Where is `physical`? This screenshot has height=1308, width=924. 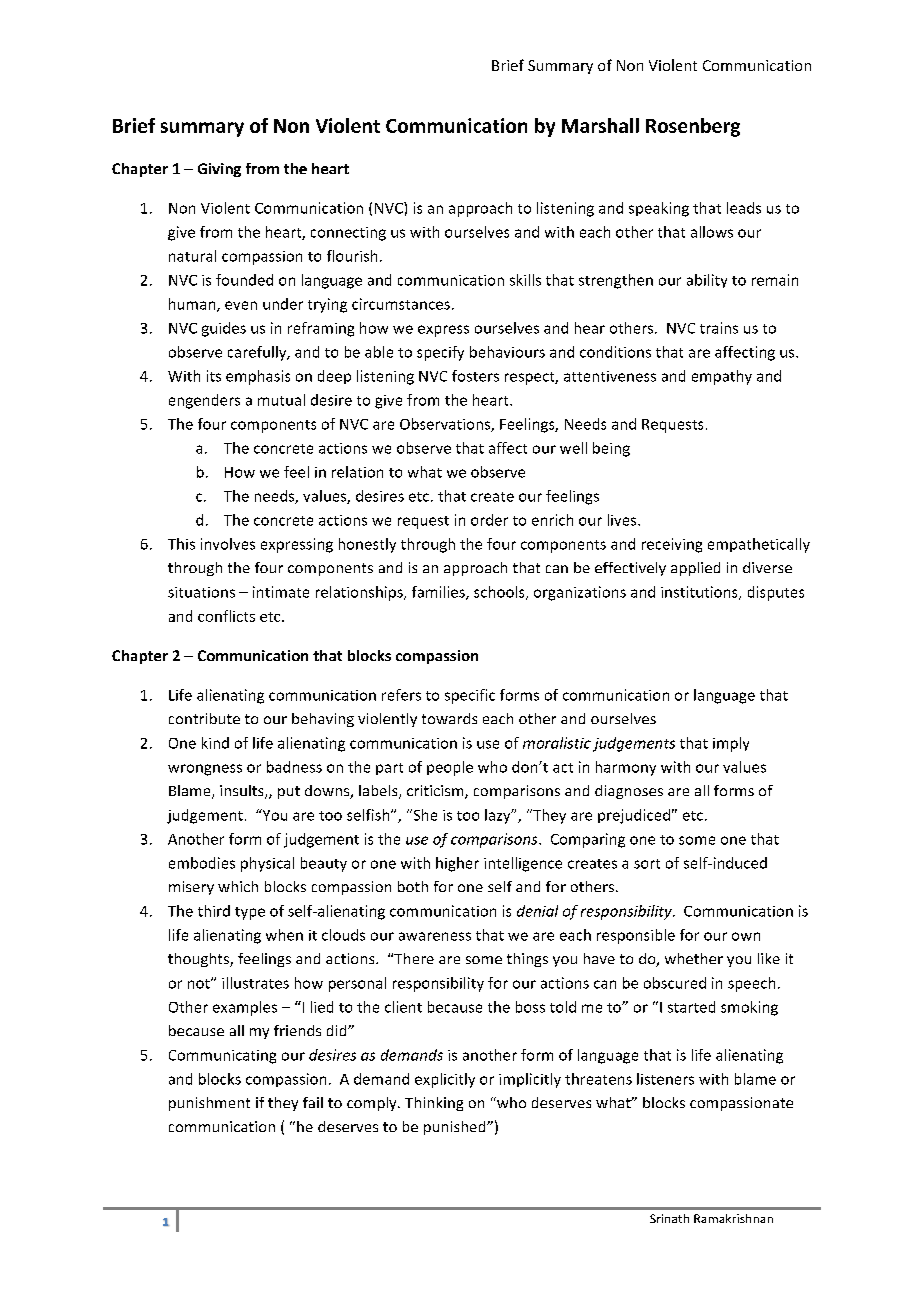 physical is located at coordinates (267, 864).
